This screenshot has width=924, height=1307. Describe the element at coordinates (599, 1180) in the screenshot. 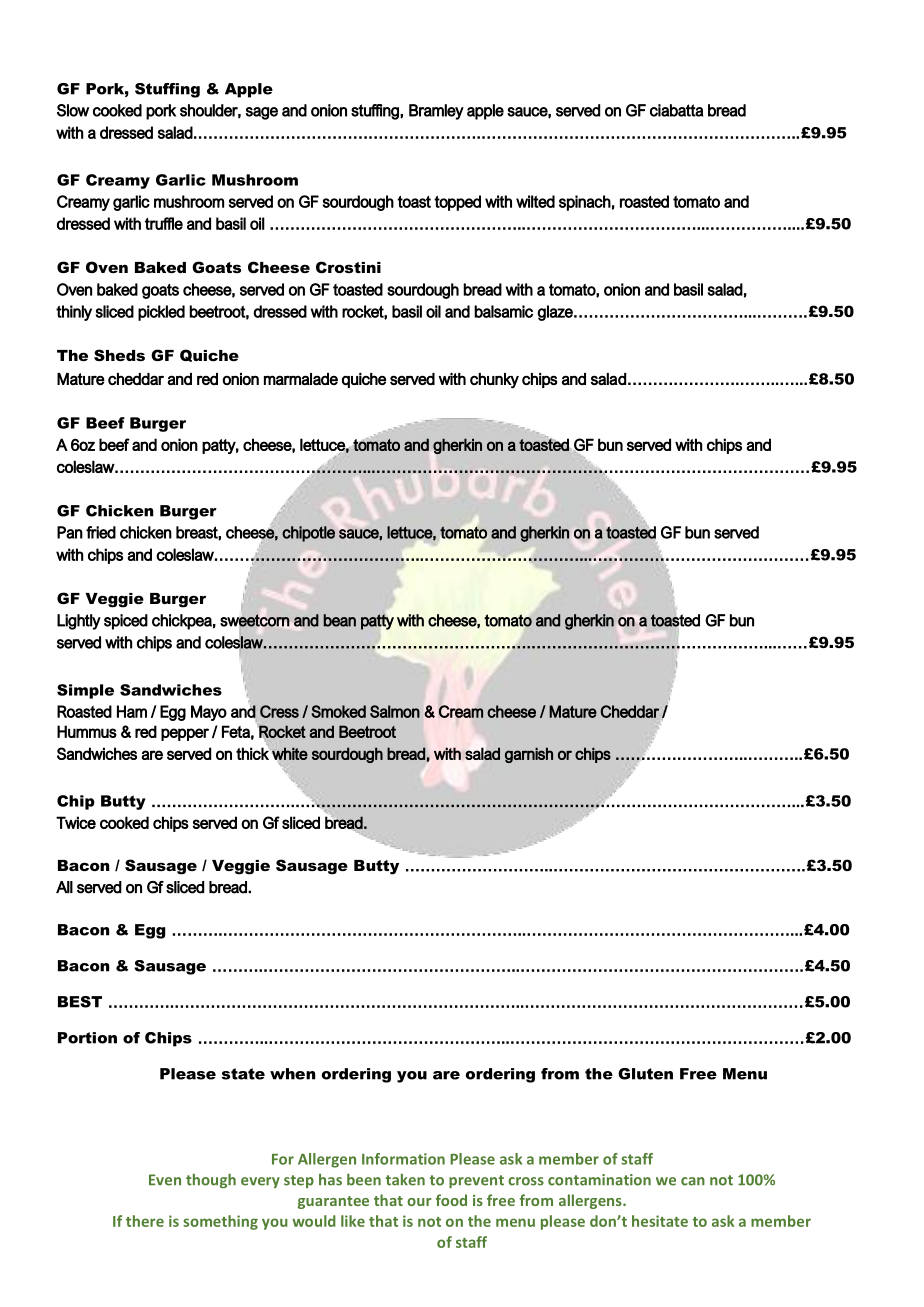

I see `contamination` at that location.
